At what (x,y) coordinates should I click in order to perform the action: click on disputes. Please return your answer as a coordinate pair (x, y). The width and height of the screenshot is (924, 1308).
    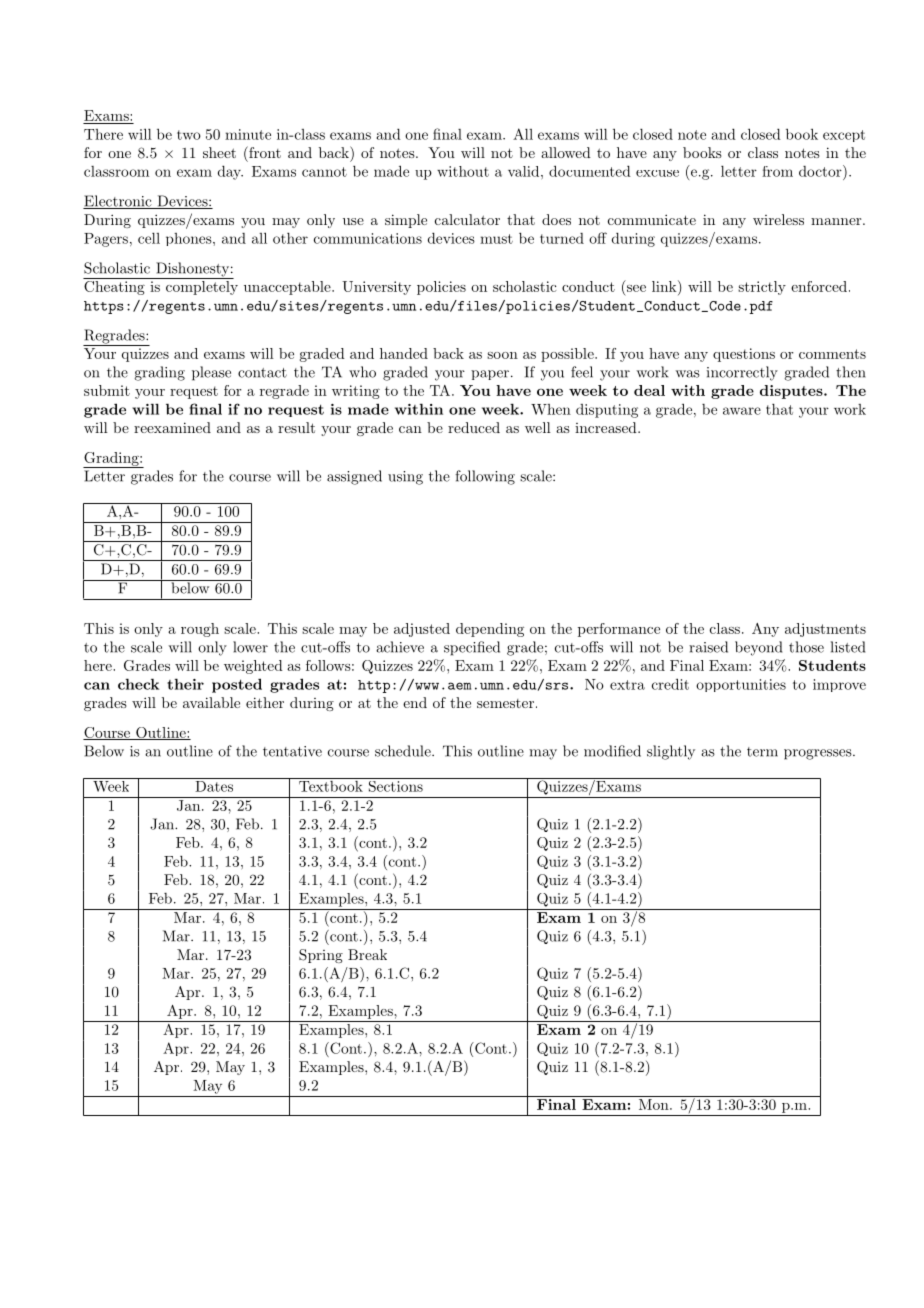
    Looking at the image, I should click on (792, 392).
